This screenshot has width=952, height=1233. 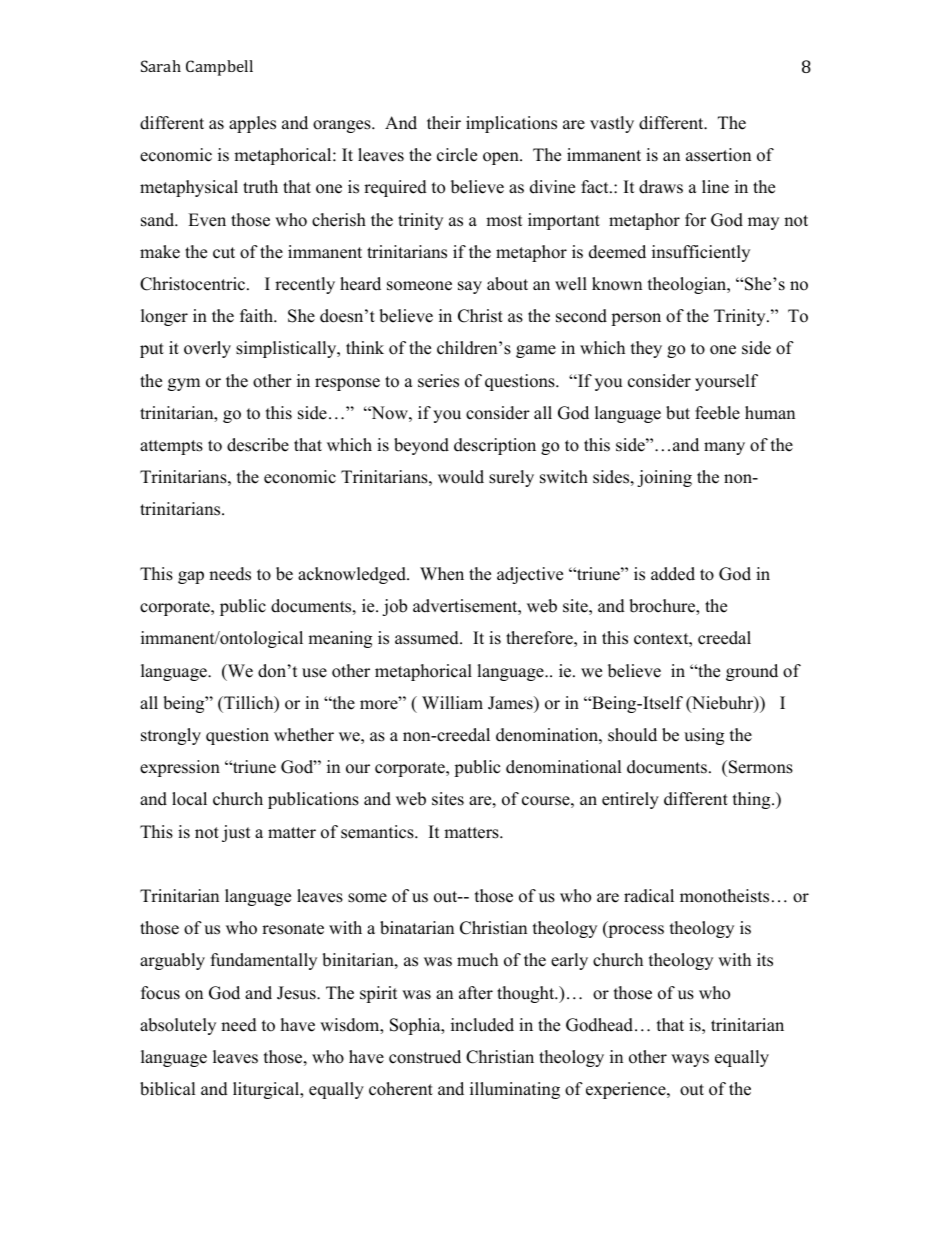 I want to click on gap, so click(x=191, y=577).
